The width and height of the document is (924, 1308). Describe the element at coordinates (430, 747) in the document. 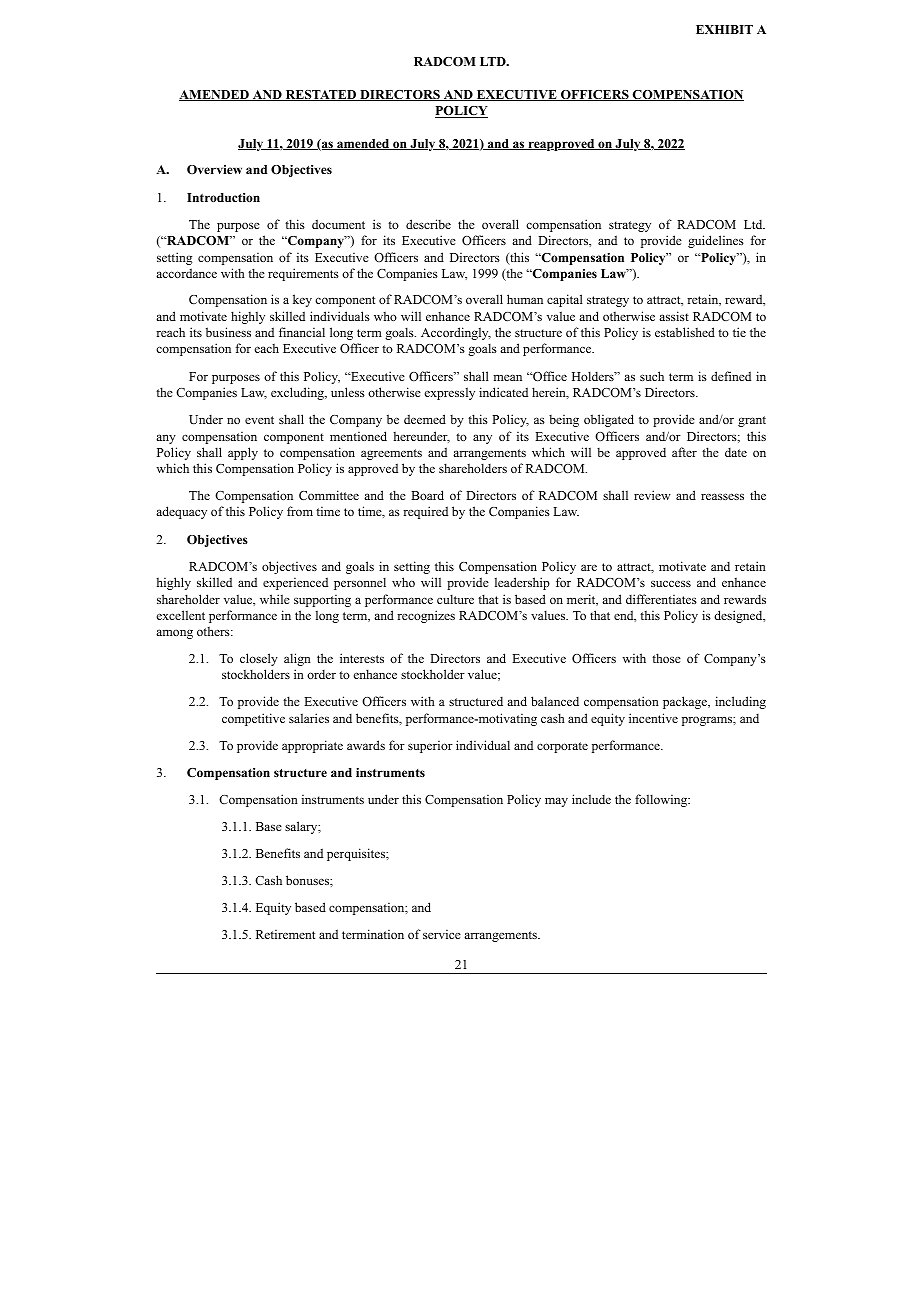

I see `superior` at that location.
